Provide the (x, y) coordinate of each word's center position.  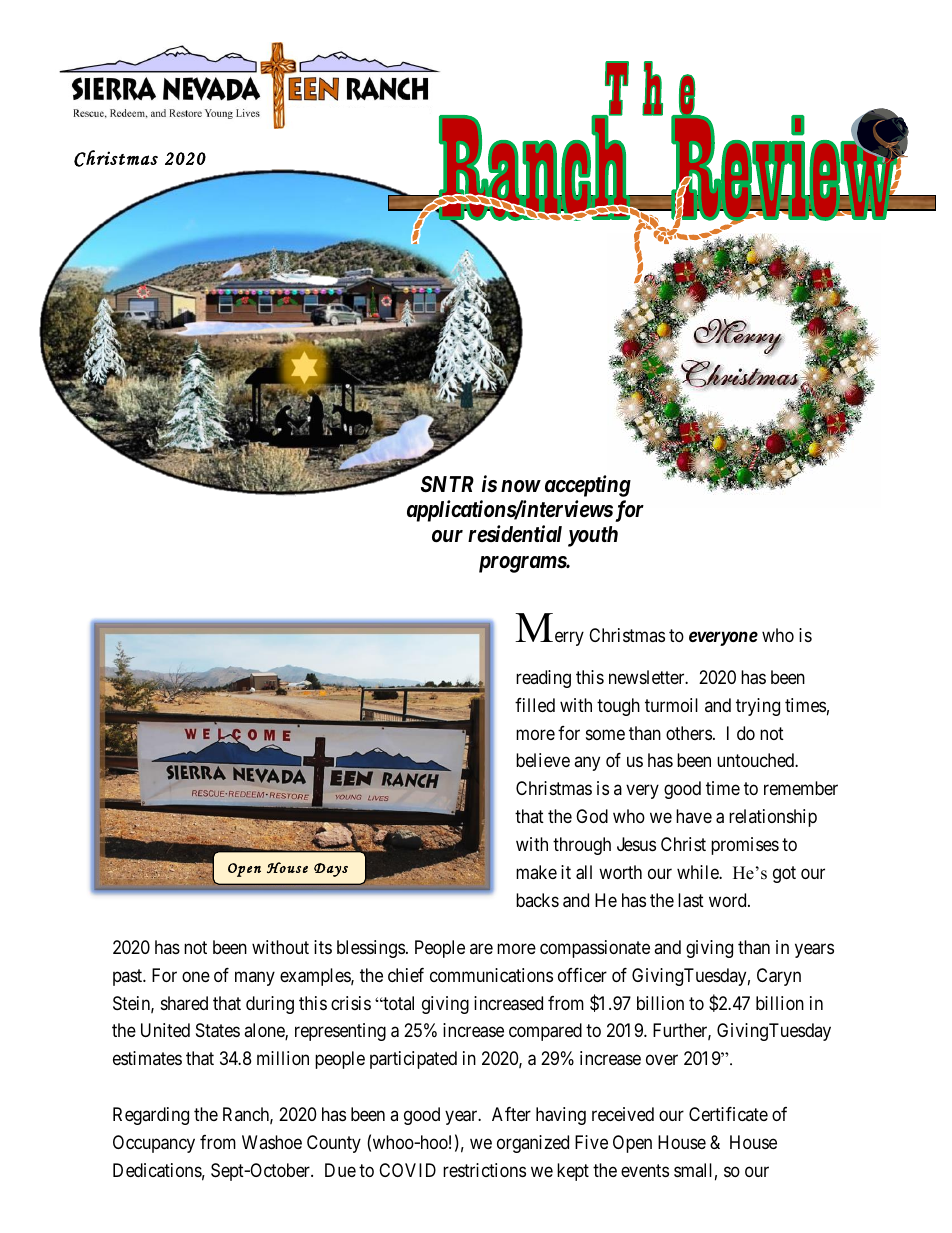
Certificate (728, 1114)
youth (593, 536)
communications (491, 975)
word (729, 900)
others (689, 733)
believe (543, 760)
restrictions (484, 1170)
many (255, 978)
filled (535, 705)
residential (515, 534)
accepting (588, 486)
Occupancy (154, 1144)
